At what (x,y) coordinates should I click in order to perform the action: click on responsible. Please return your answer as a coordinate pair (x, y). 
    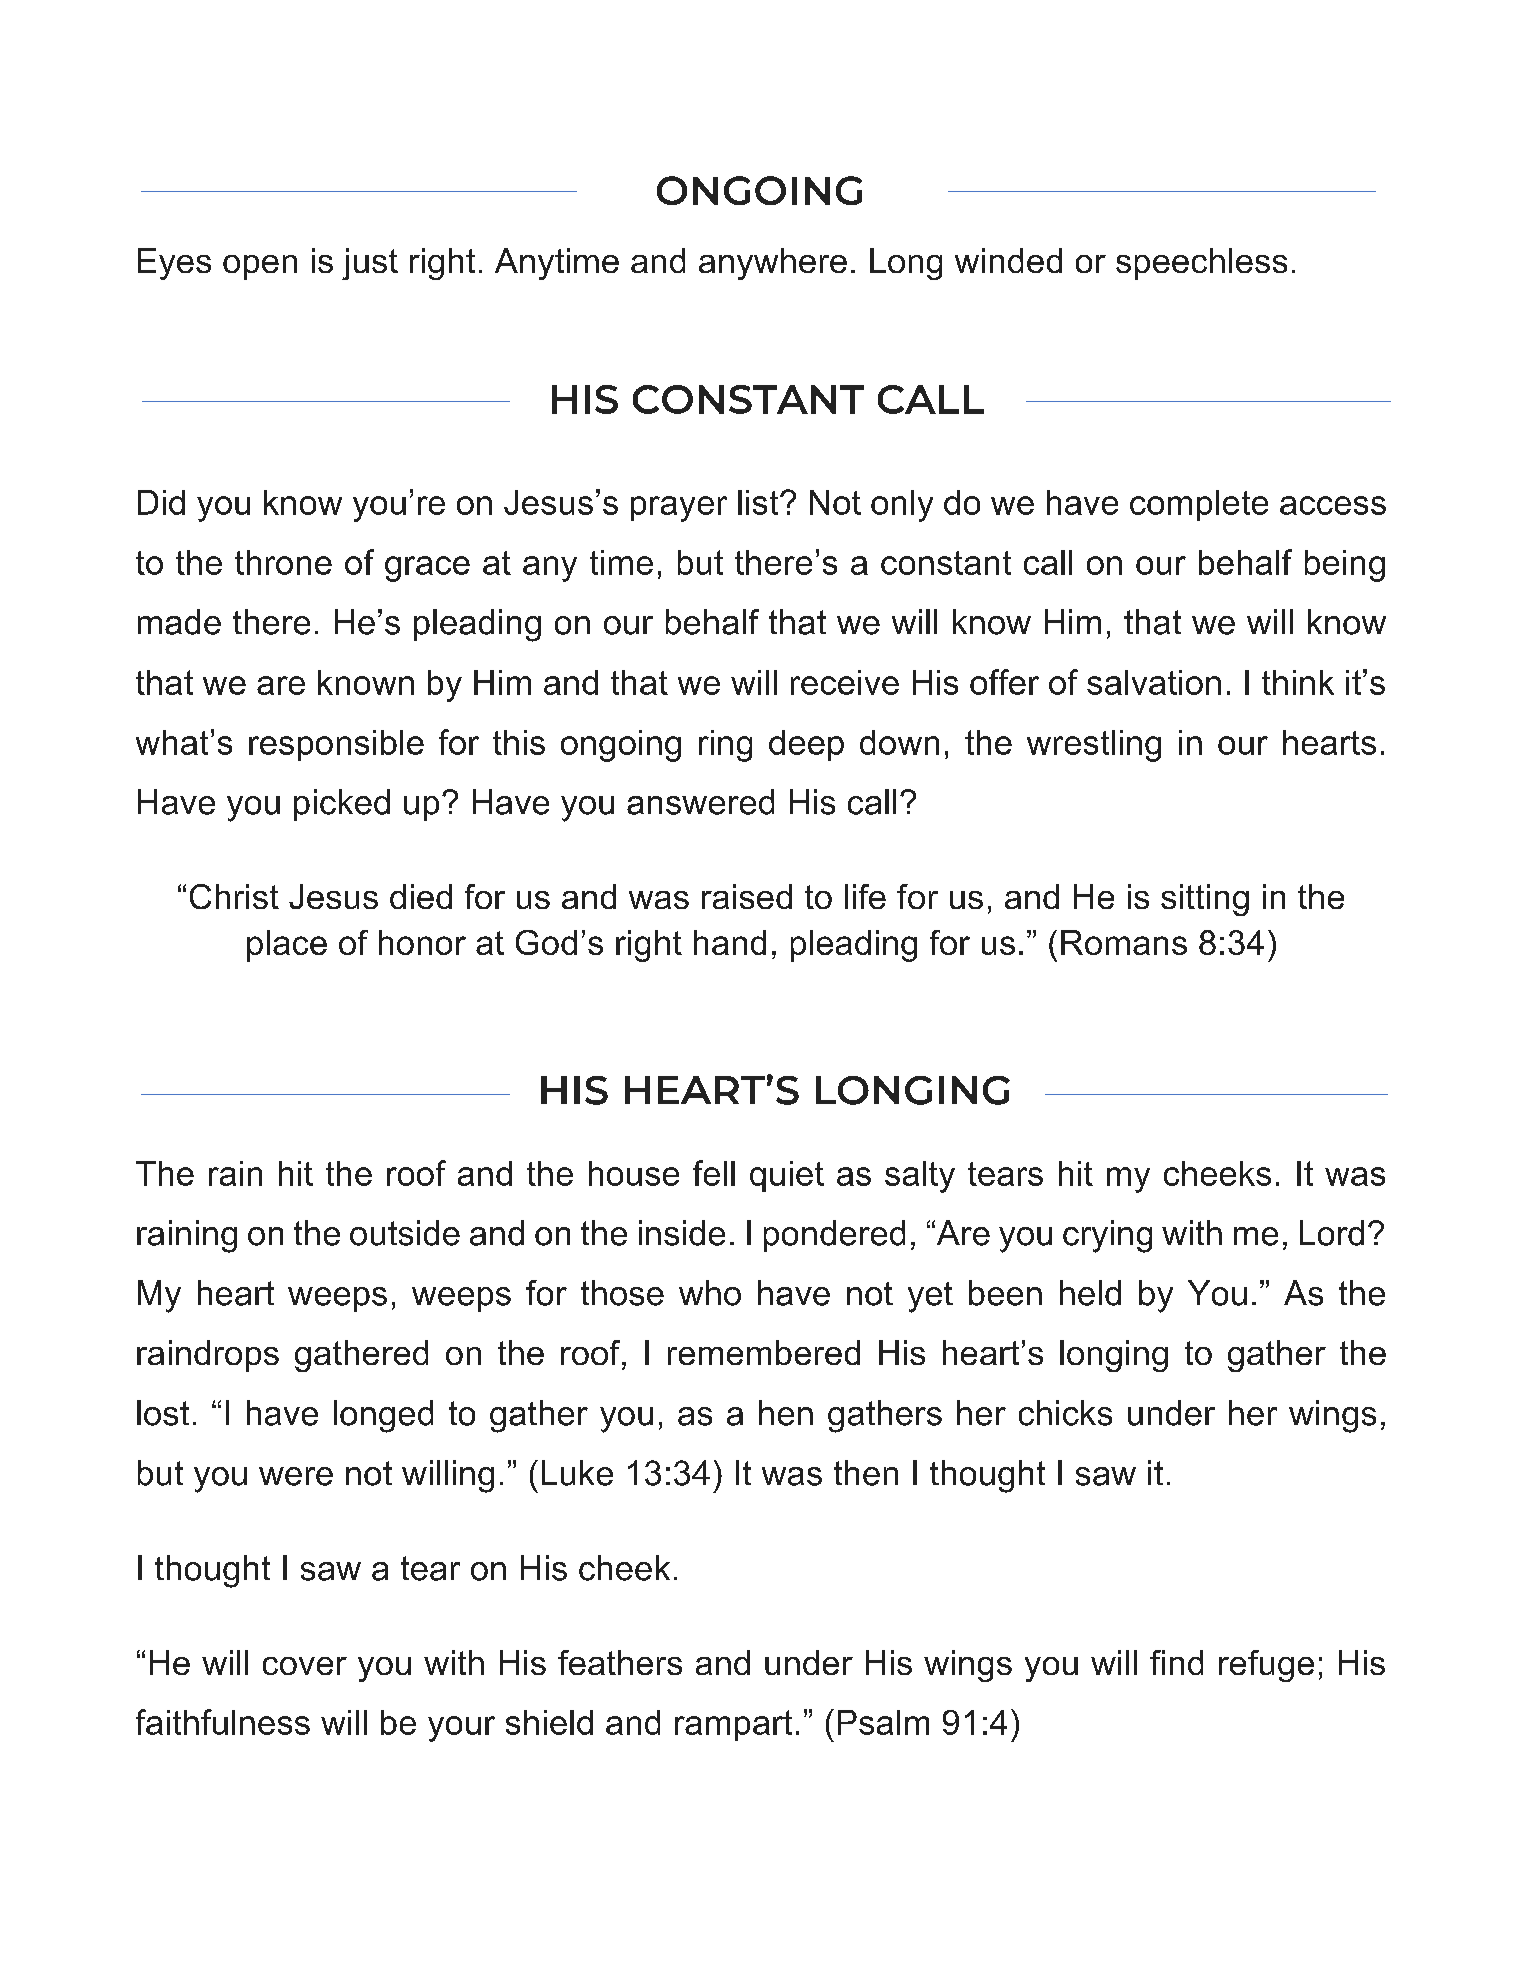
    Looking at the image, I should click on (336, 745).
